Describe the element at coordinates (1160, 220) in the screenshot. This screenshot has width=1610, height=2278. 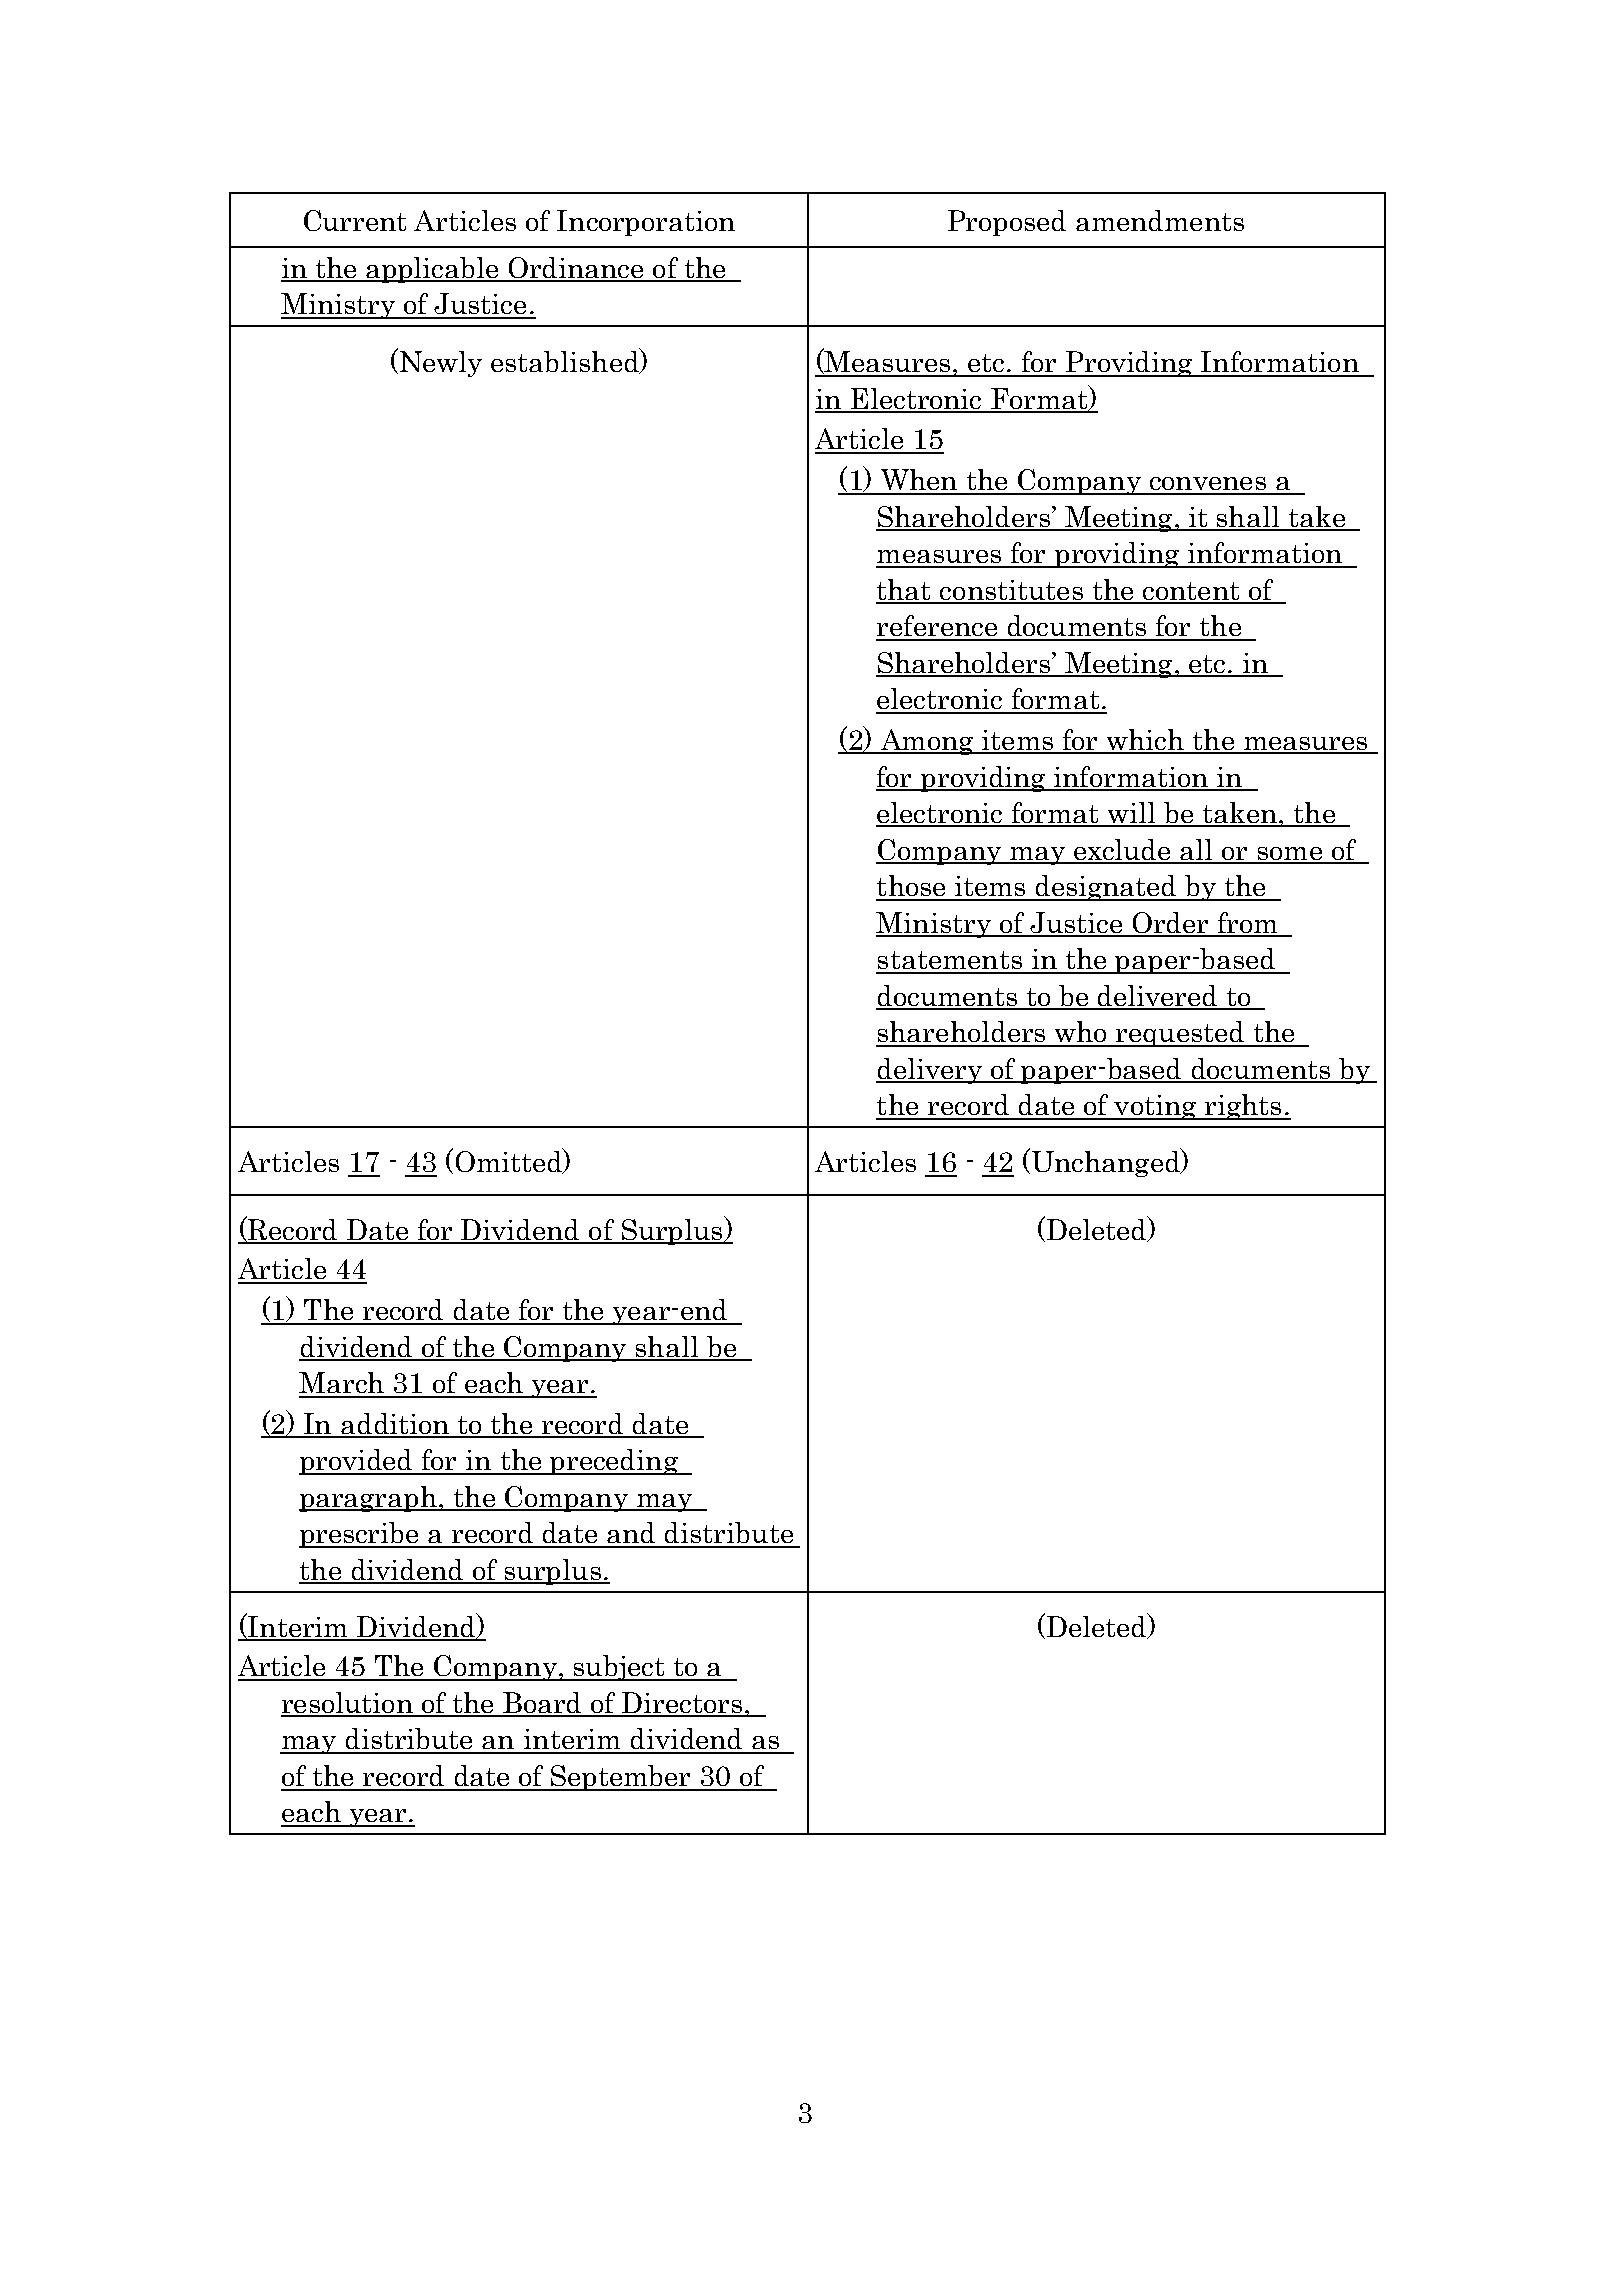
I see `amendments` at that location.
